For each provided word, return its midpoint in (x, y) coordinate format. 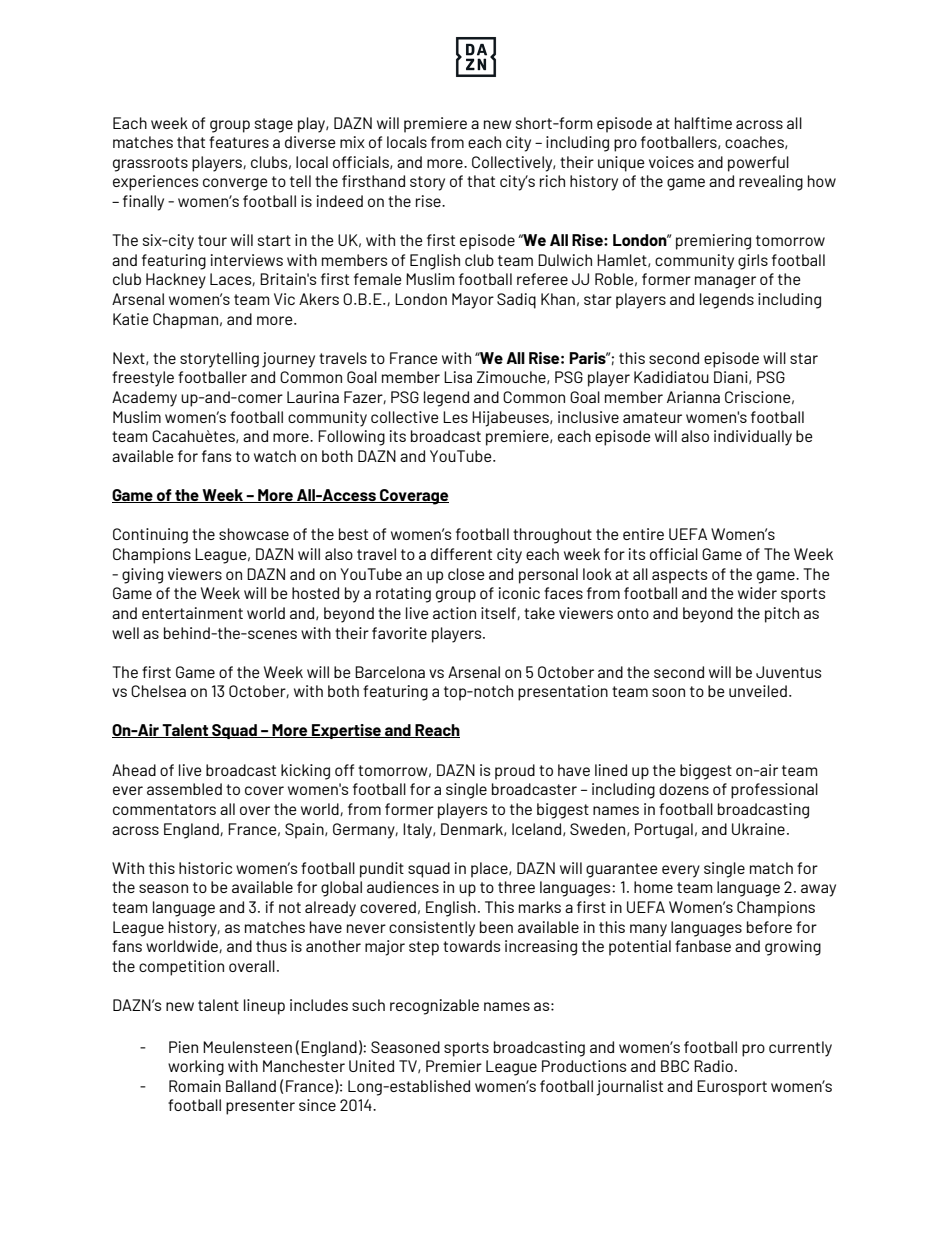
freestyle (143, 379)
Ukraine (758, 829)
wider (757, 593)
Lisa (458, 377)
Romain (195, 1086)
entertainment (192, 613)
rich (552, 181)
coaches (755, 142)
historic (205, 868)
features (239, 142)
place (490, 870)
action (454, 613)
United (371, 1066)
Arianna (693, 397)
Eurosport (732, 1088)
